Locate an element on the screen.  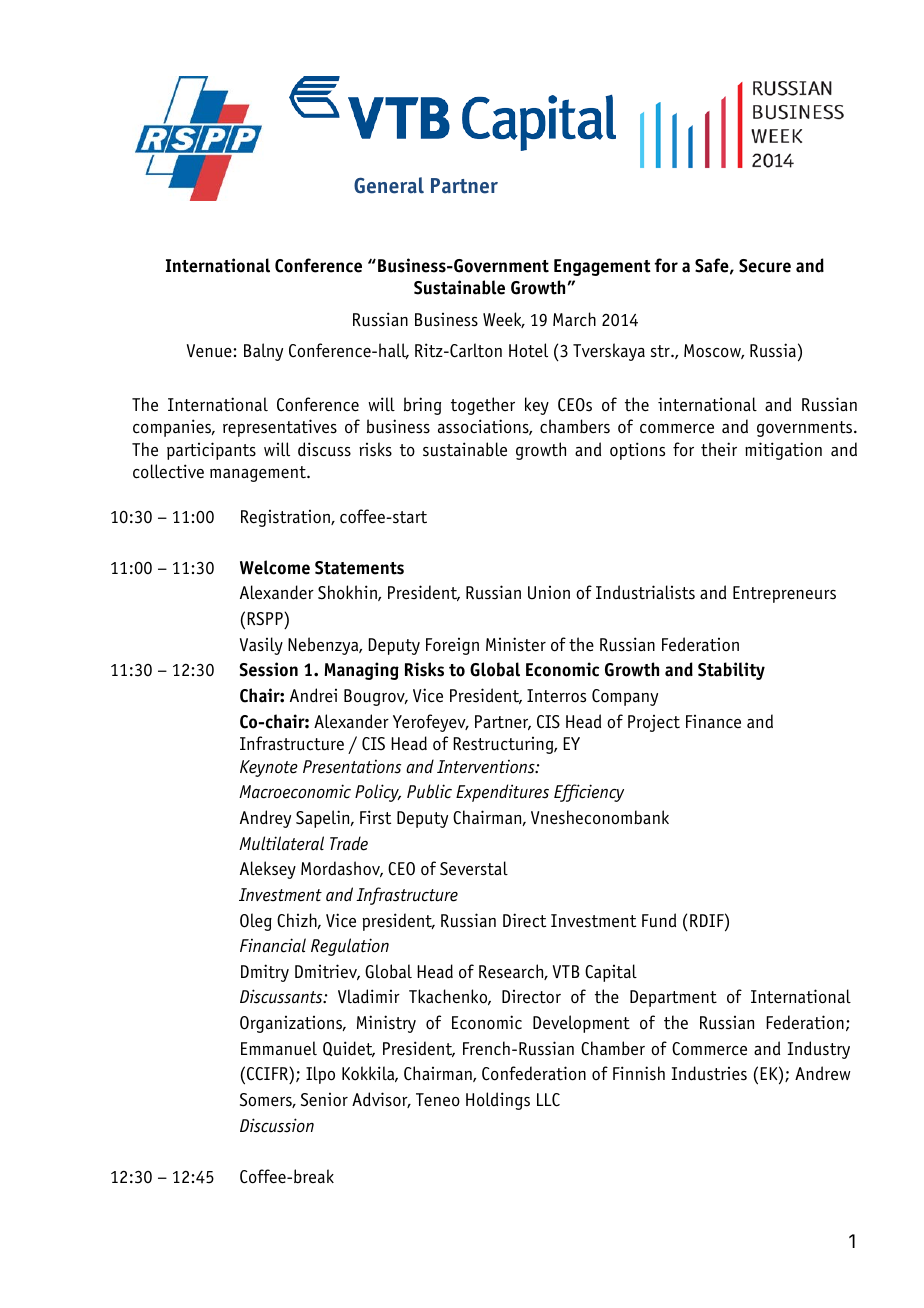
Secure is located at coordinates (765, 266).
